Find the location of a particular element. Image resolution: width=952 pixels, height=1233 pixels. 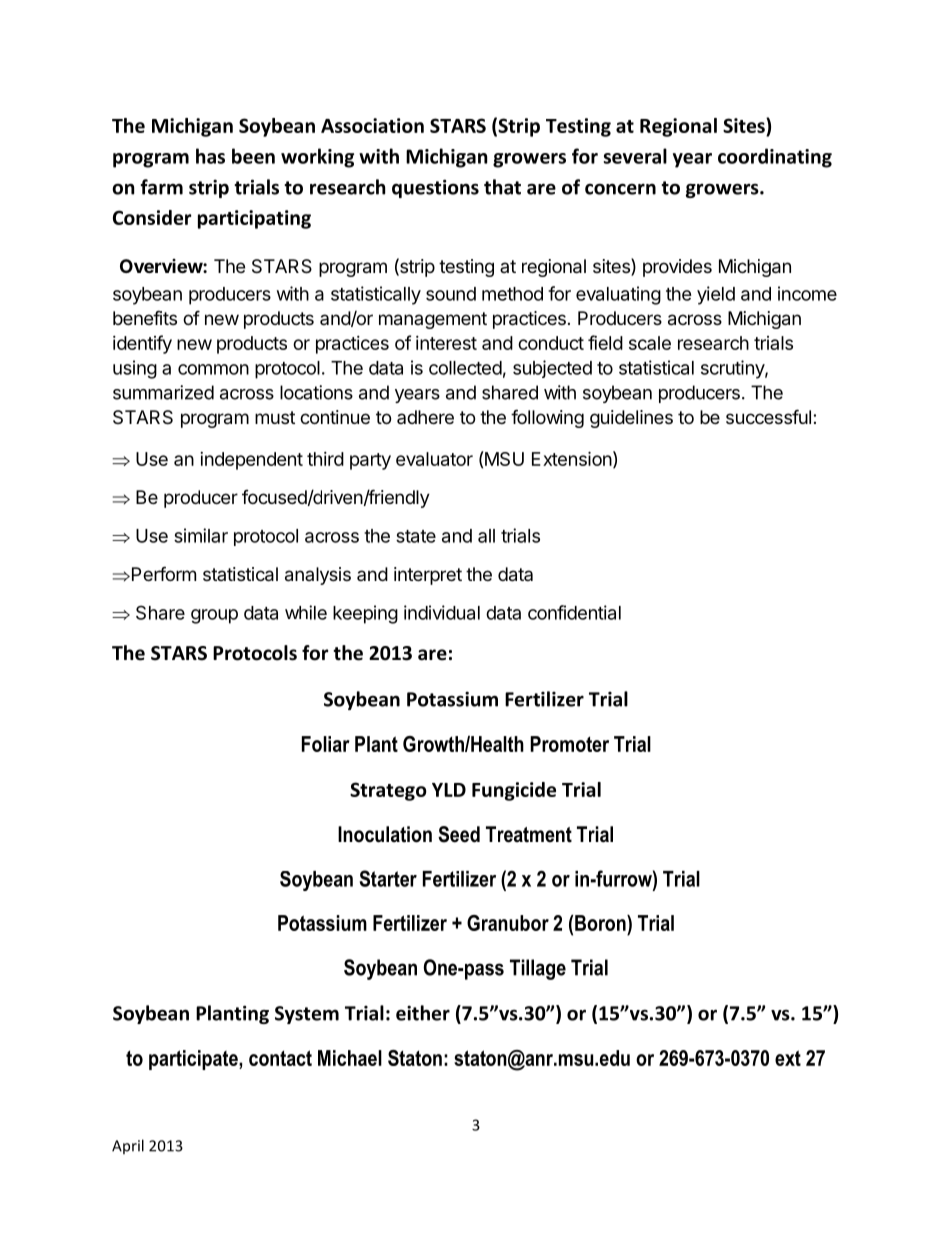

state is located at coordinates (416, 536).
